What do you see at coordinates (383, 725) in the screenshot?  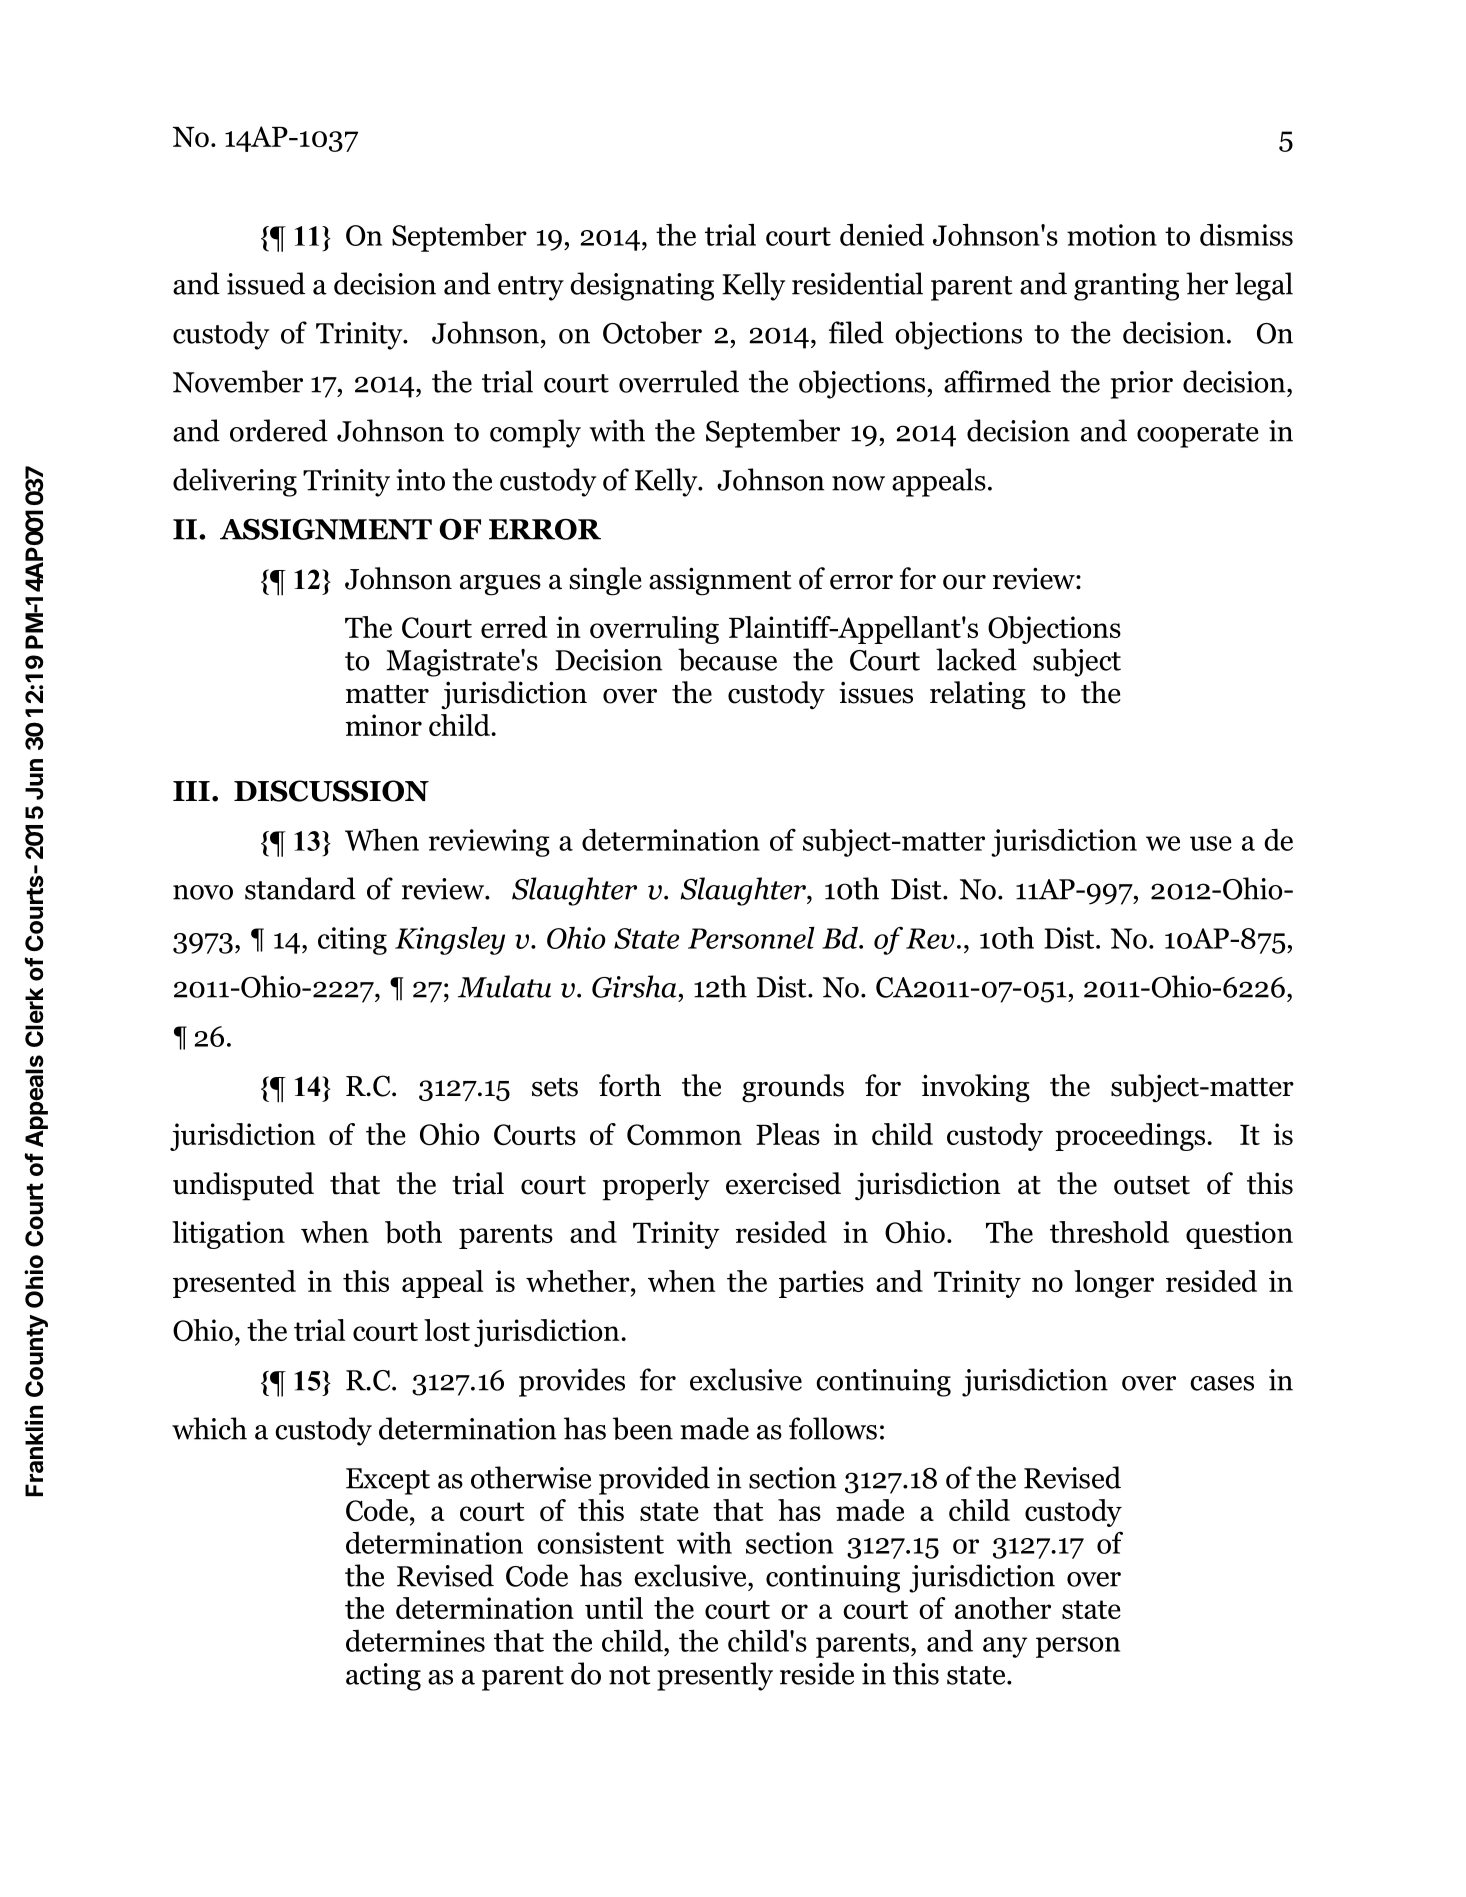 I see `minor` at bounding box center [383, 725].
